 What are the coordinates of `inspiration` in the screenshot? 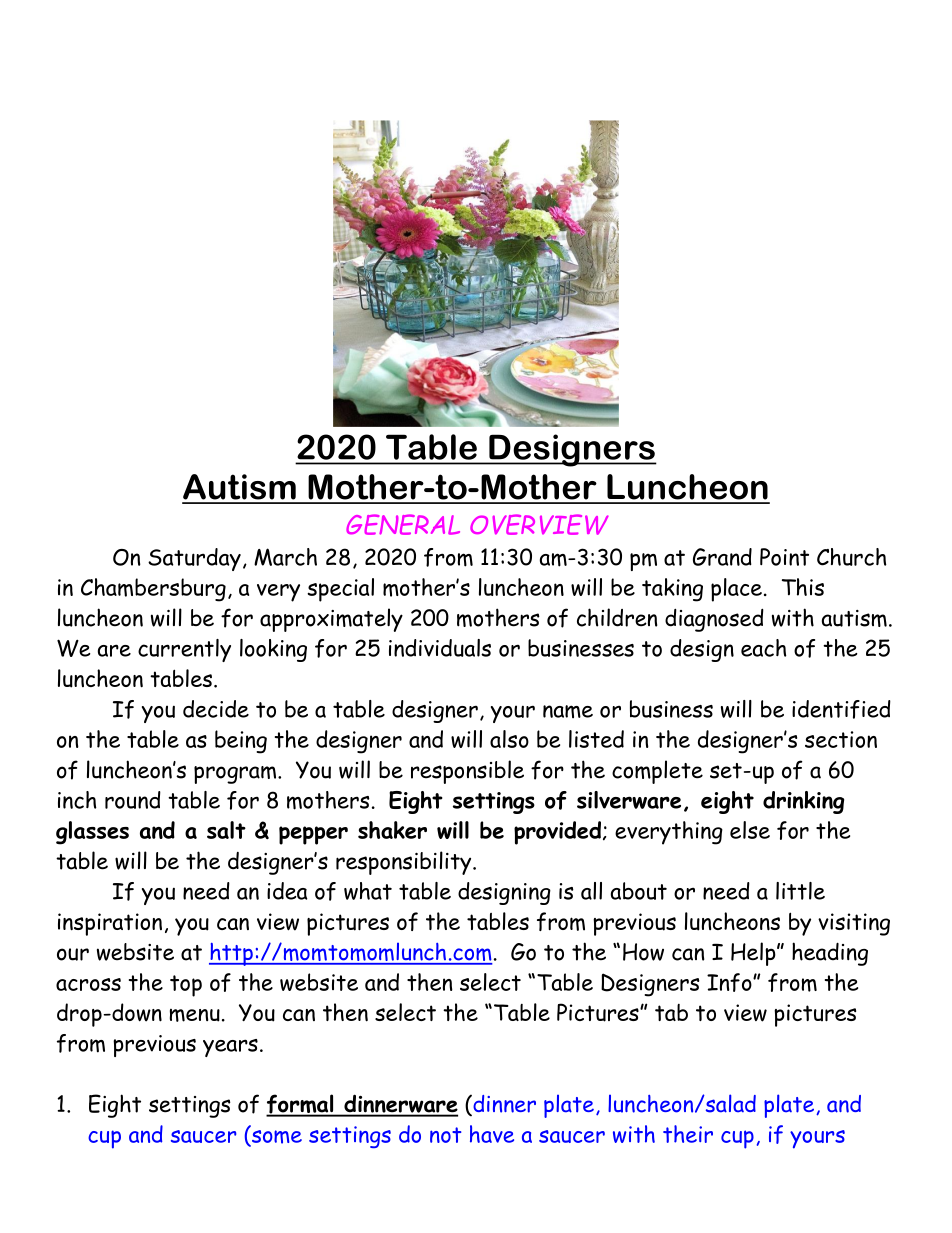 It's located at (110, 924).
